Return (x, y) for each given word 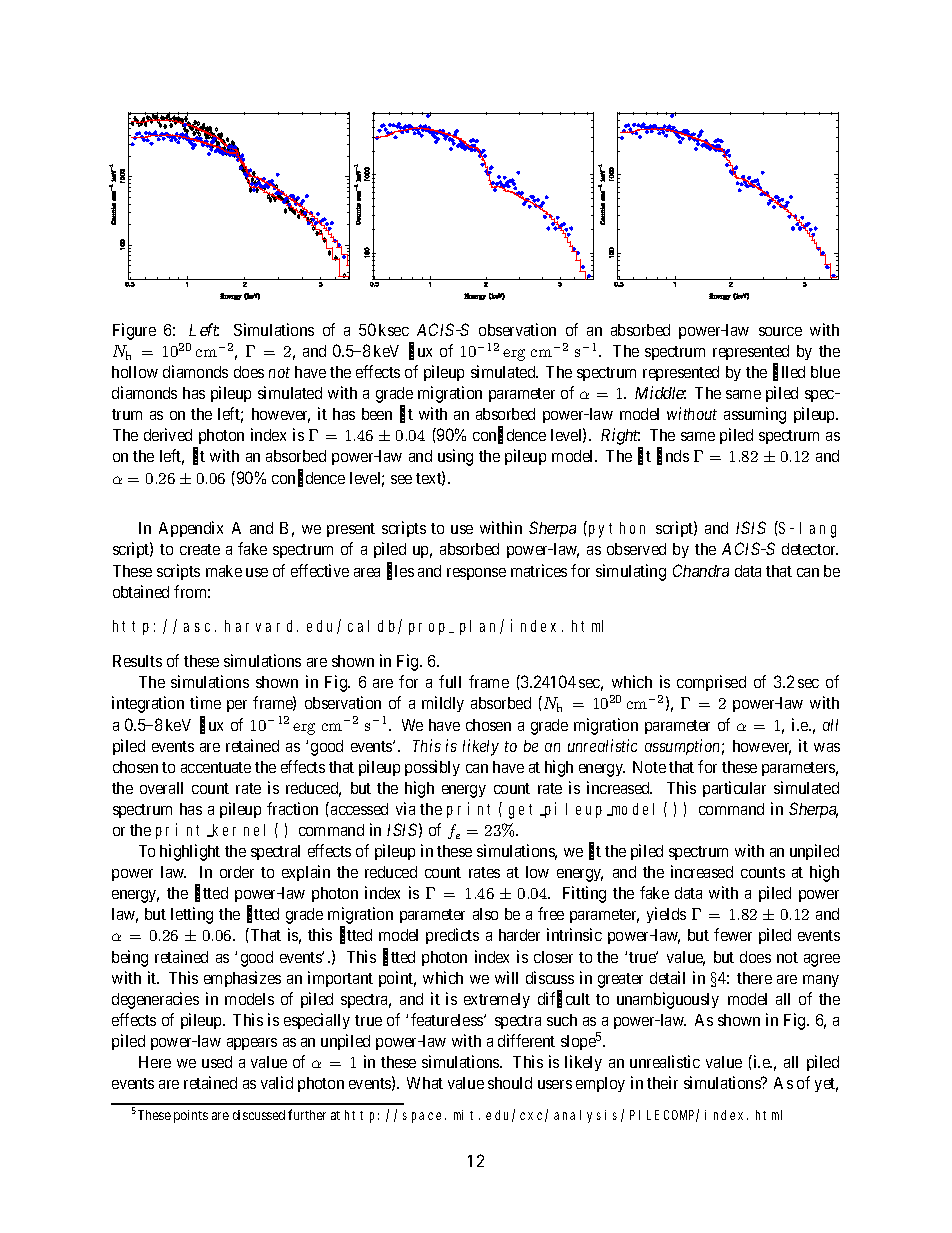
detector (810, 549)
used (217, 1062)
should (510, 1083)
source (780, 331)
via (405, 808)
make (224, 571)
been (377, 414)
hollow (135, 372)
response (476, 574)
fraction (292, 808)
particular (734, 789)
